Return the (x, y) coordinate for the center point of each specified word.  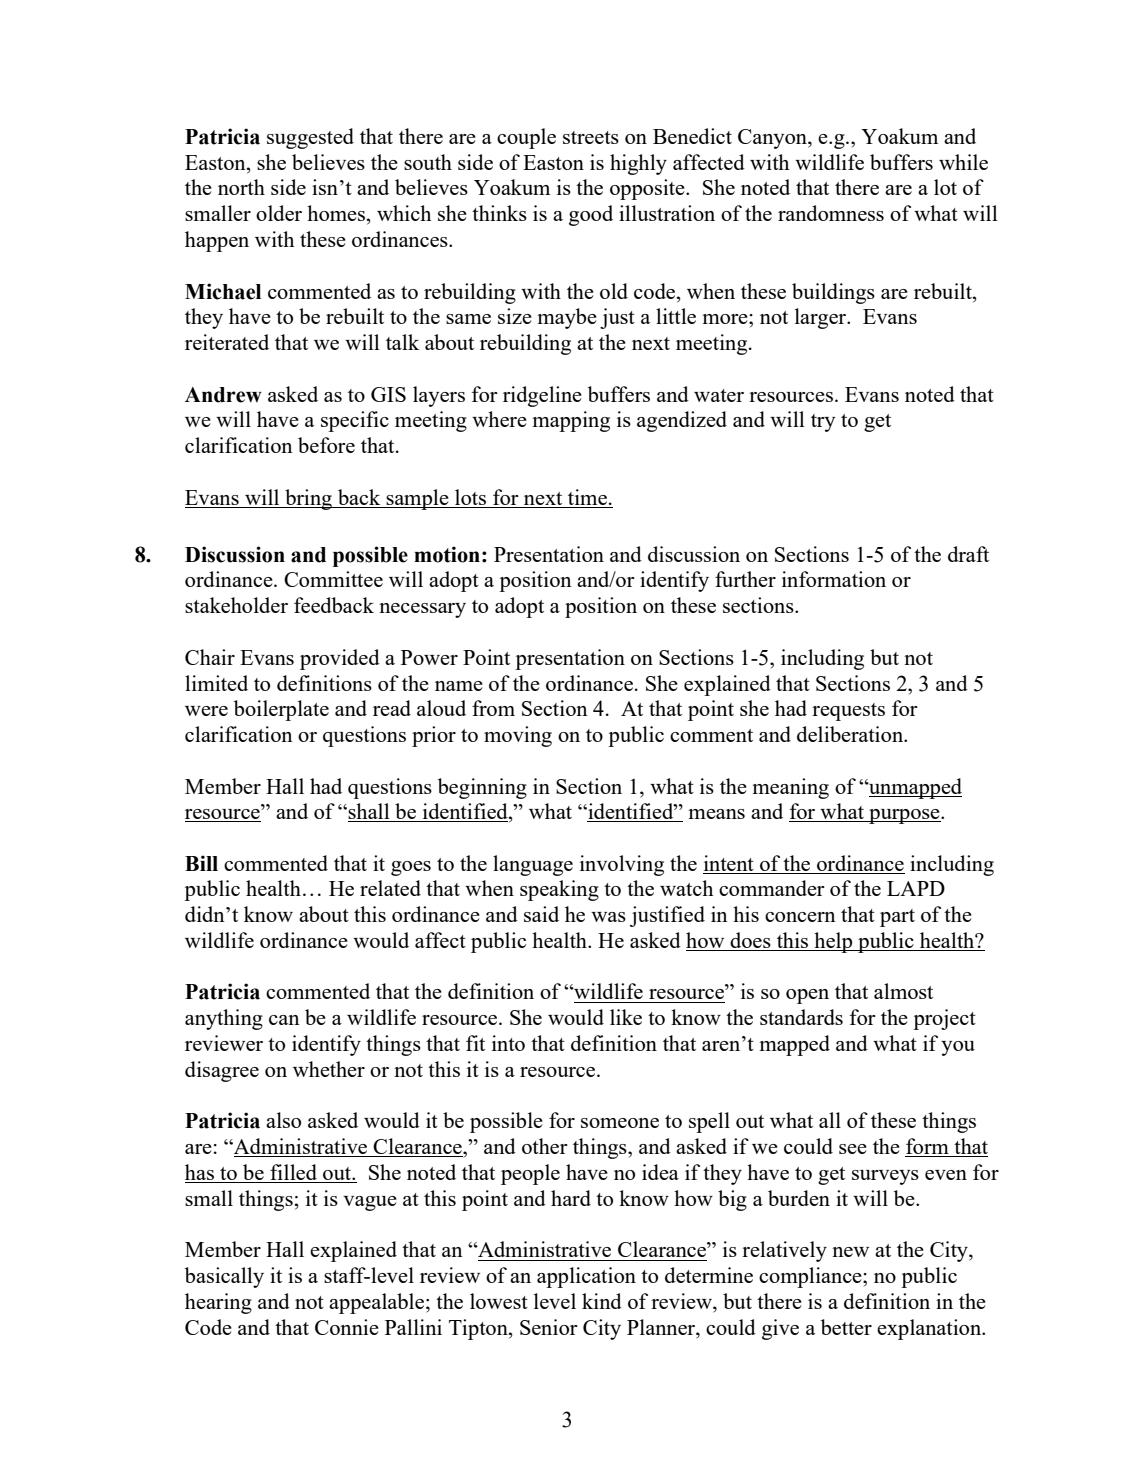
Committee (333, 579)
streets (591, 137)
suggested (310, 138)
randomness (831, 213)
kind (602, 1301)
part (897, 918)
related (390, 888)
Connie (347, 1327)
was (608, 917)
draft (968, 554)
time (587, 498)
